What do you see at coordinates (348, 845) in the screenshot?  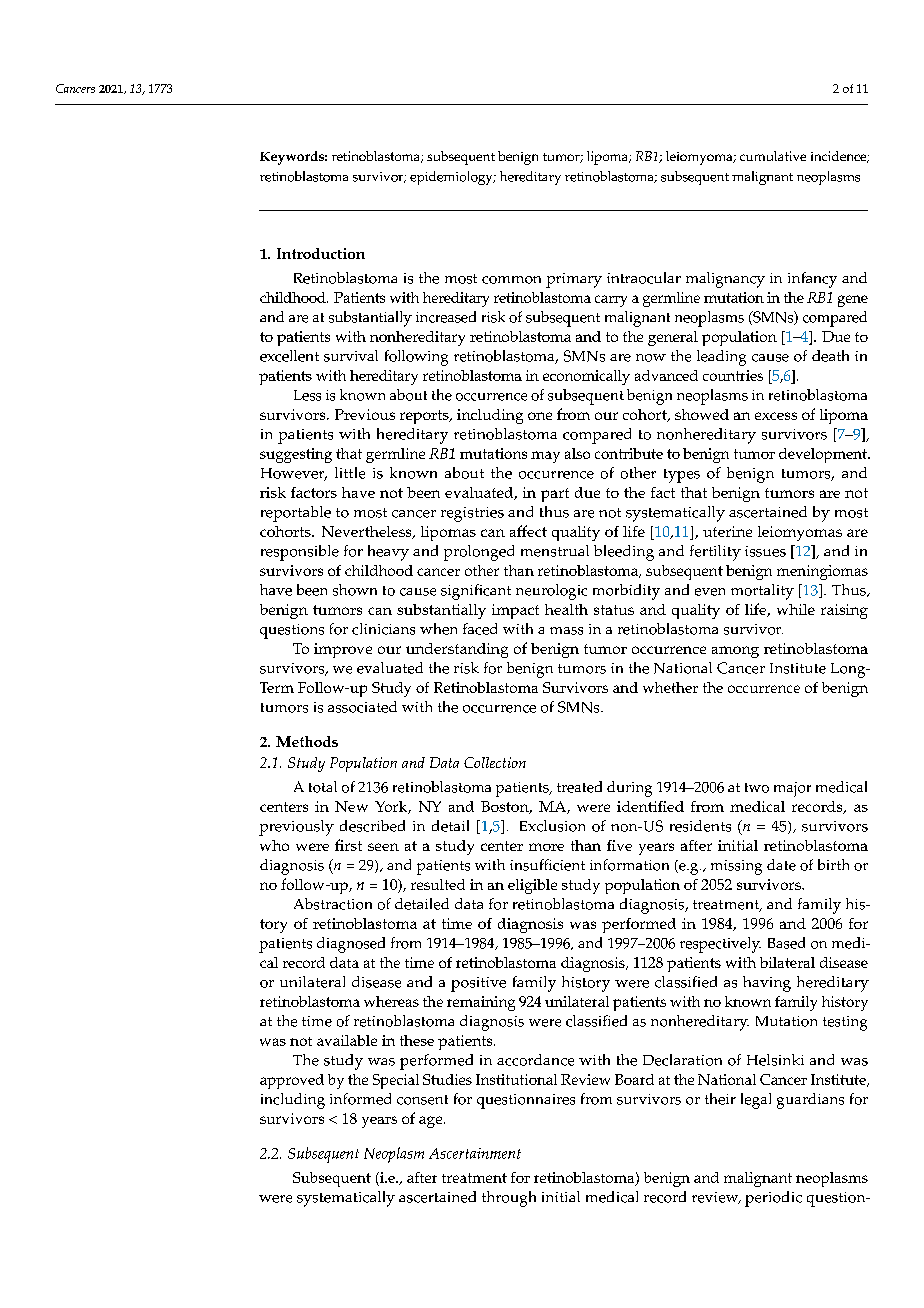 I see `first` at bounding box center [348, 845].
